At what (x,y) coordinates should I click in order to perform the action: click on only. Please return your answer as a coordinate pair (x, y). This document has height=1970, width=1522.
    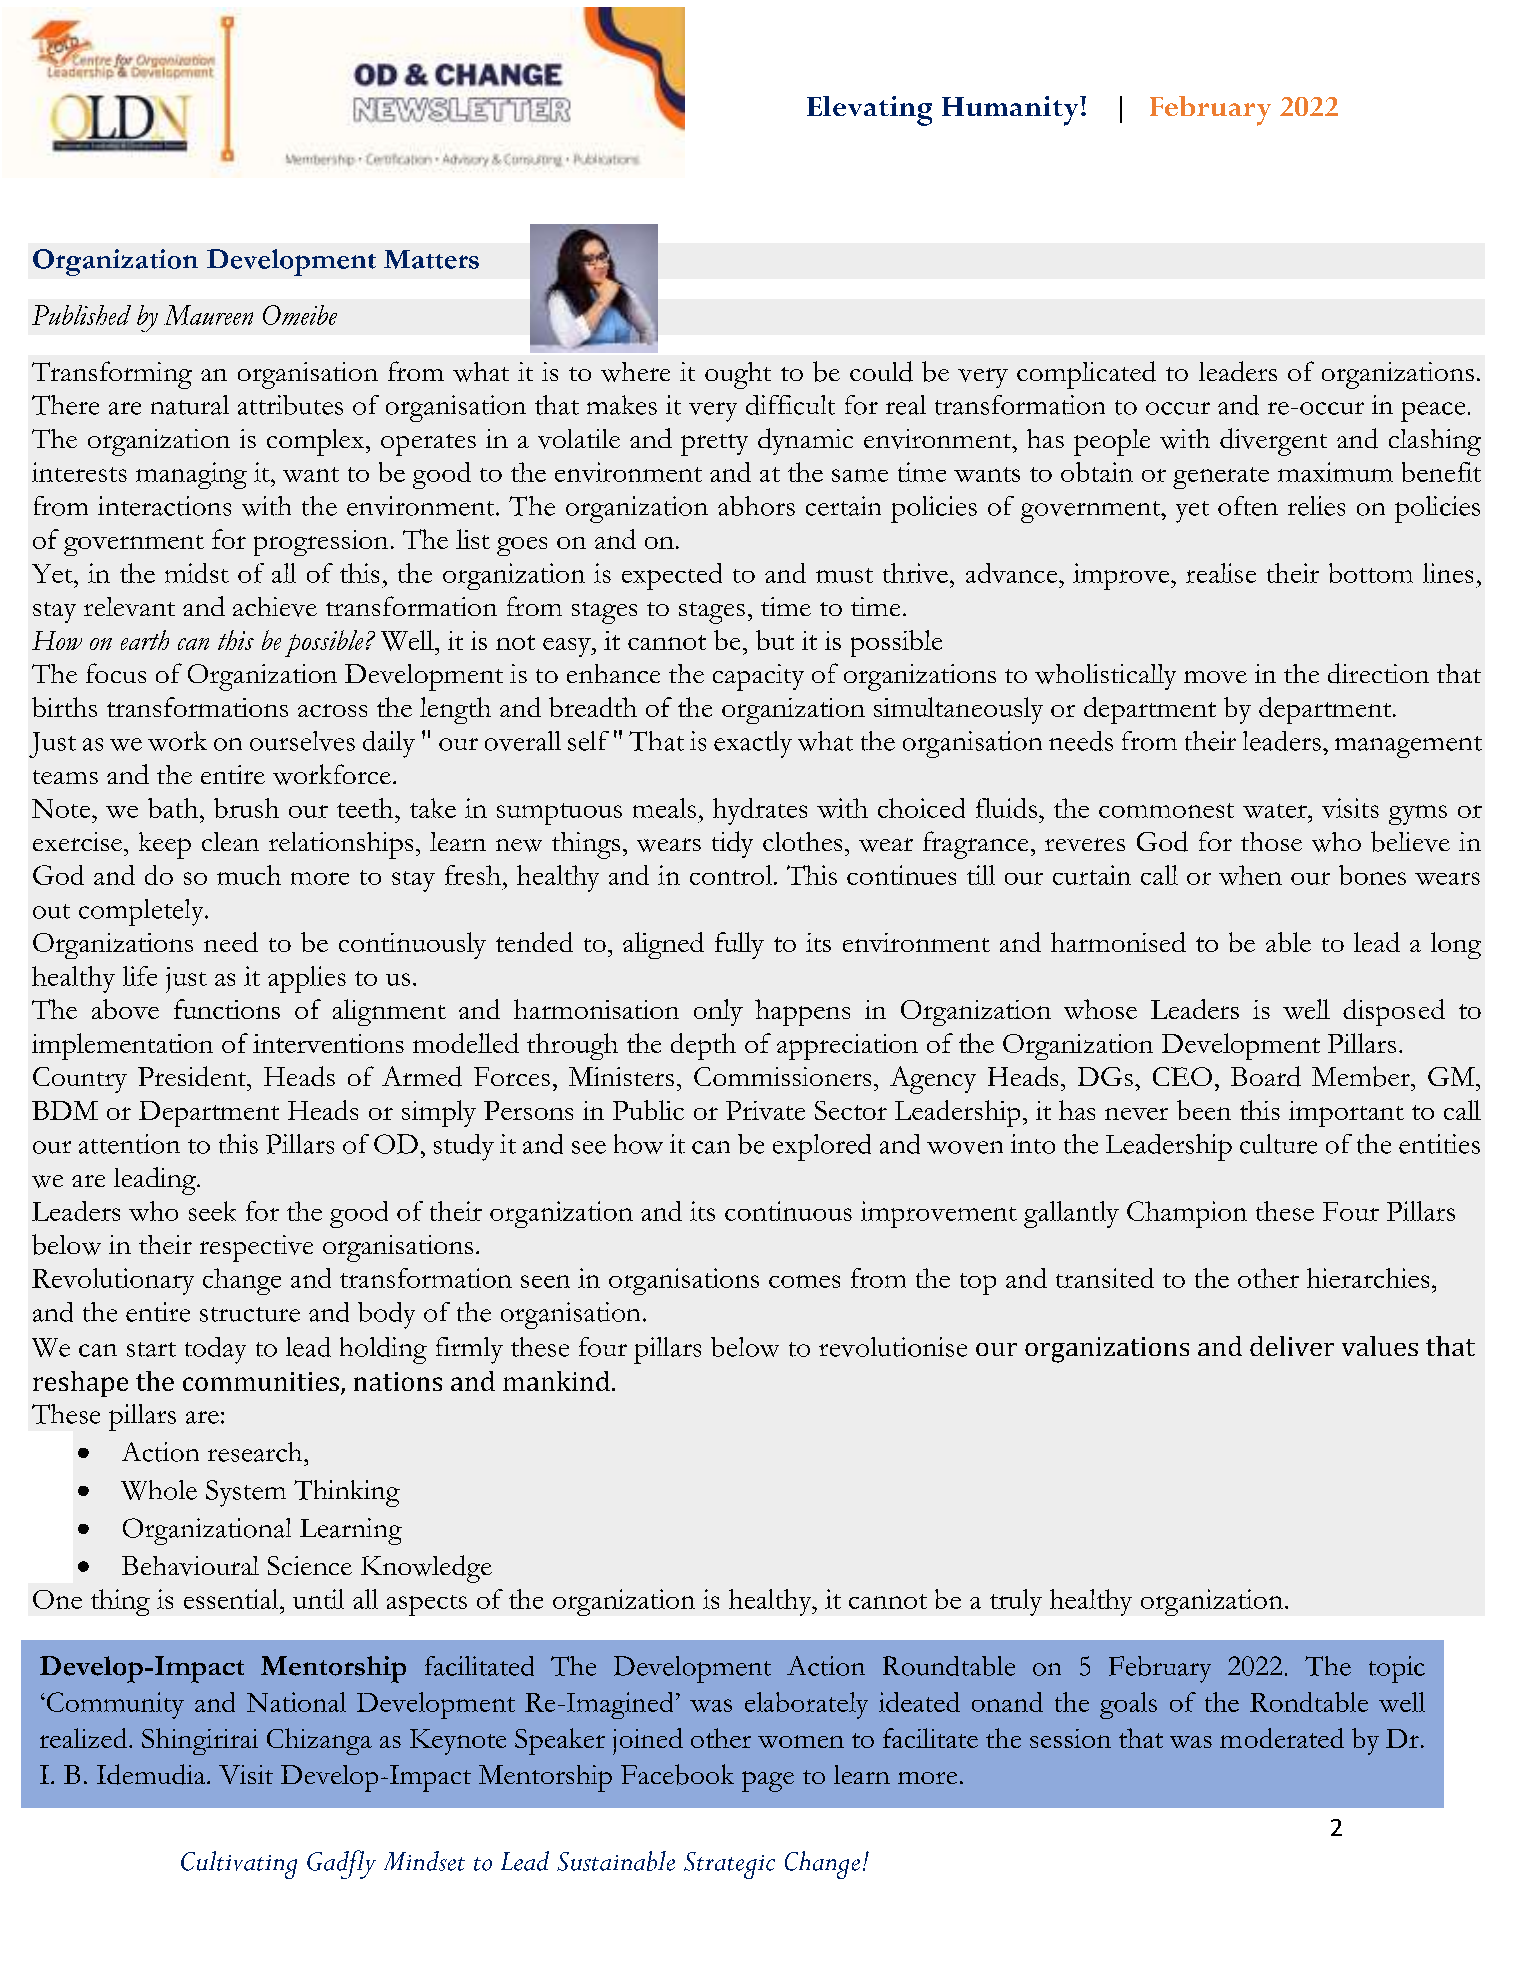
    Looking at the image, I should click on (718, 1012).
